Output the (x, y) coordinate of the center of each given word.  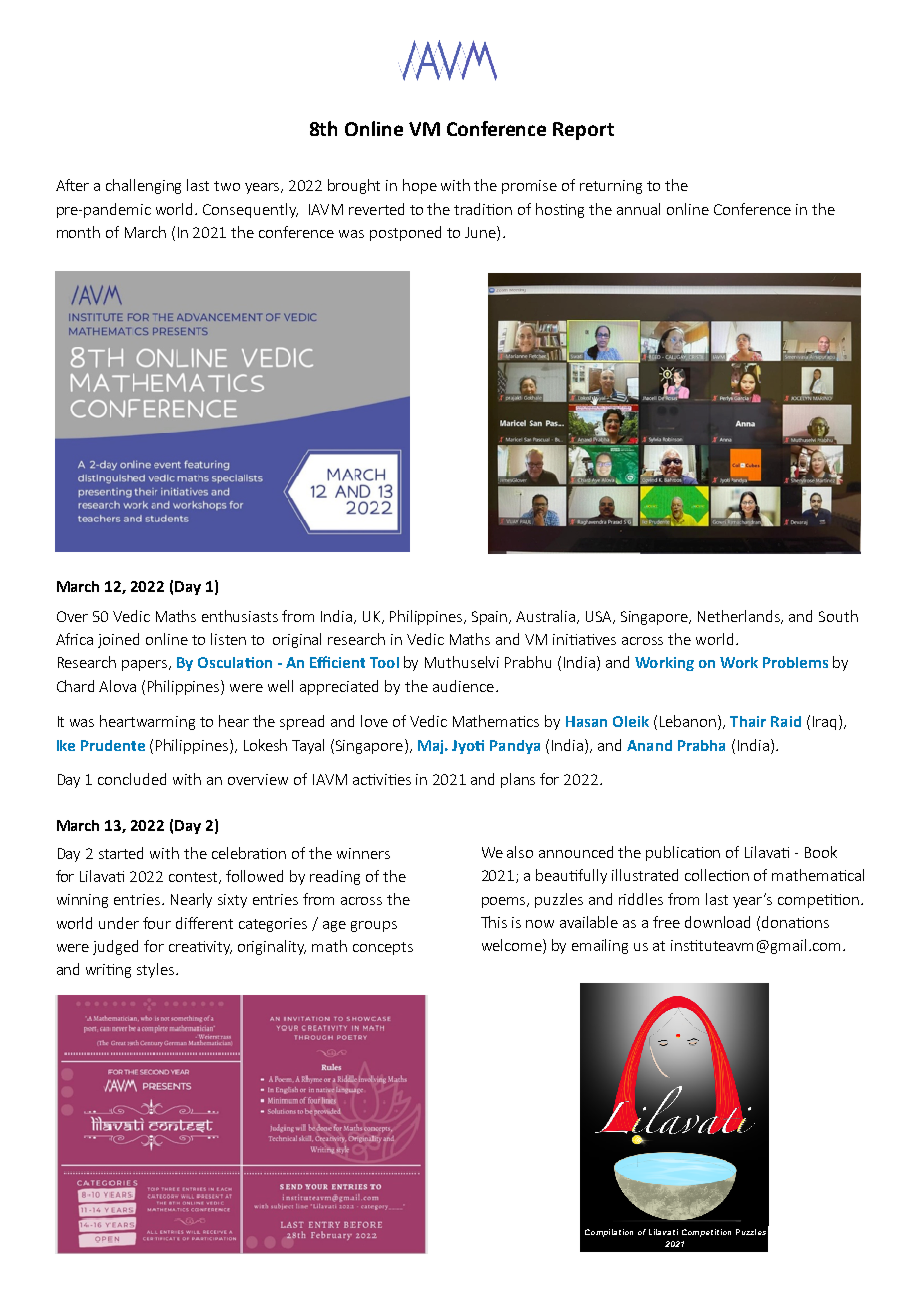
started (121, 853)
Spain (491, 618)
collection (717, 875)
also (520, 852)
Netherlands (740, 617)
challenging (143, 186)
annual (638, 209)
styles (157, 970)
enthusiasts (240, 616)
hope (420, 186)
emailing (600, 946)
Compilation (609, 1233)
